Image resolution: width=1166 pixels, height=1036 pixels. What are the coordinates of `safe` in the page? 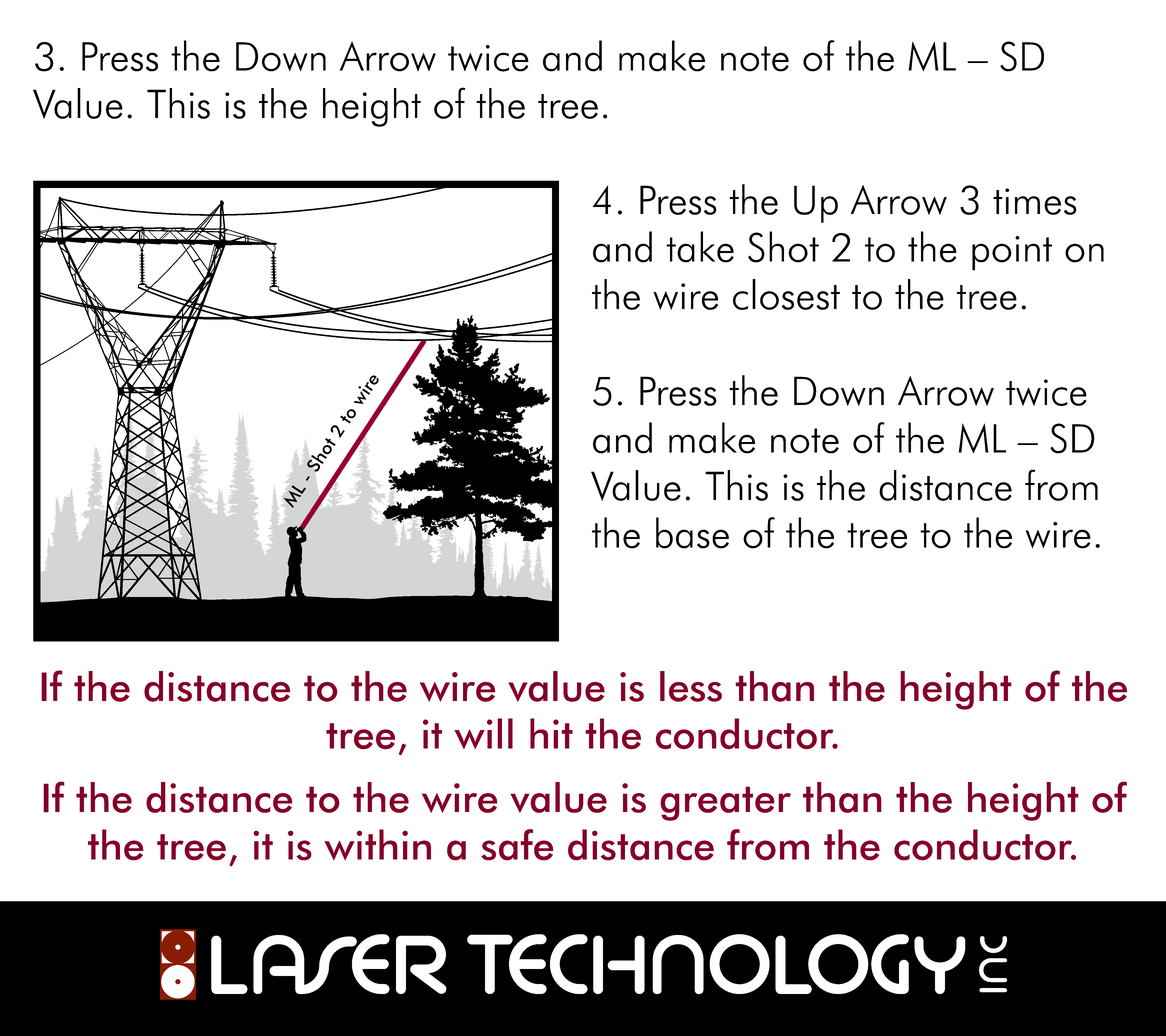 It's located at (517, 845).
